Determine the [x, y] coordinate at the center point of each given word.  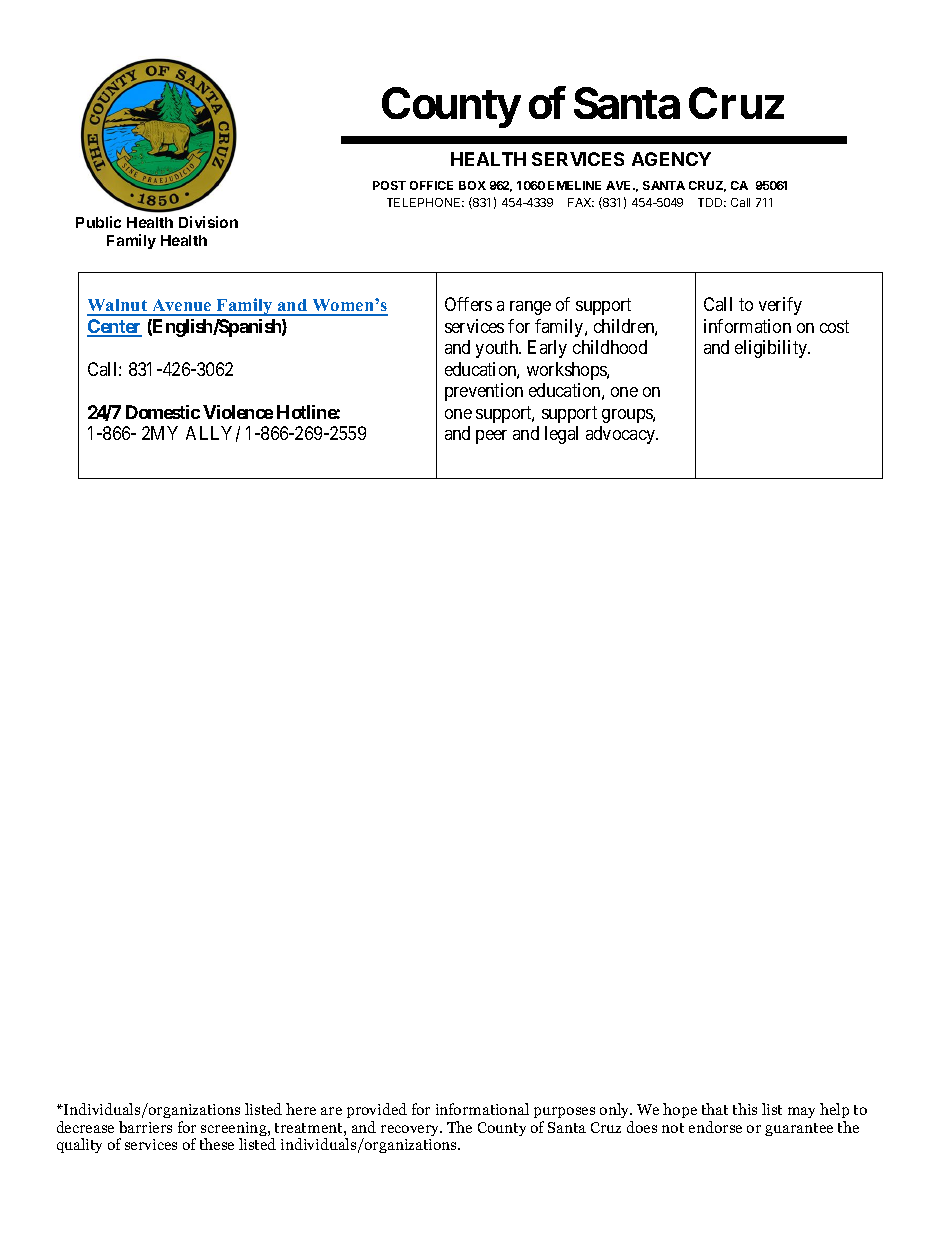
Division [208, 222]
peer [491, 437]
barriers [145, 1127]
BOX [472, 185]
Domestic [163, 412]
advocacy [622, 435]
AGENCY [671, 159]
